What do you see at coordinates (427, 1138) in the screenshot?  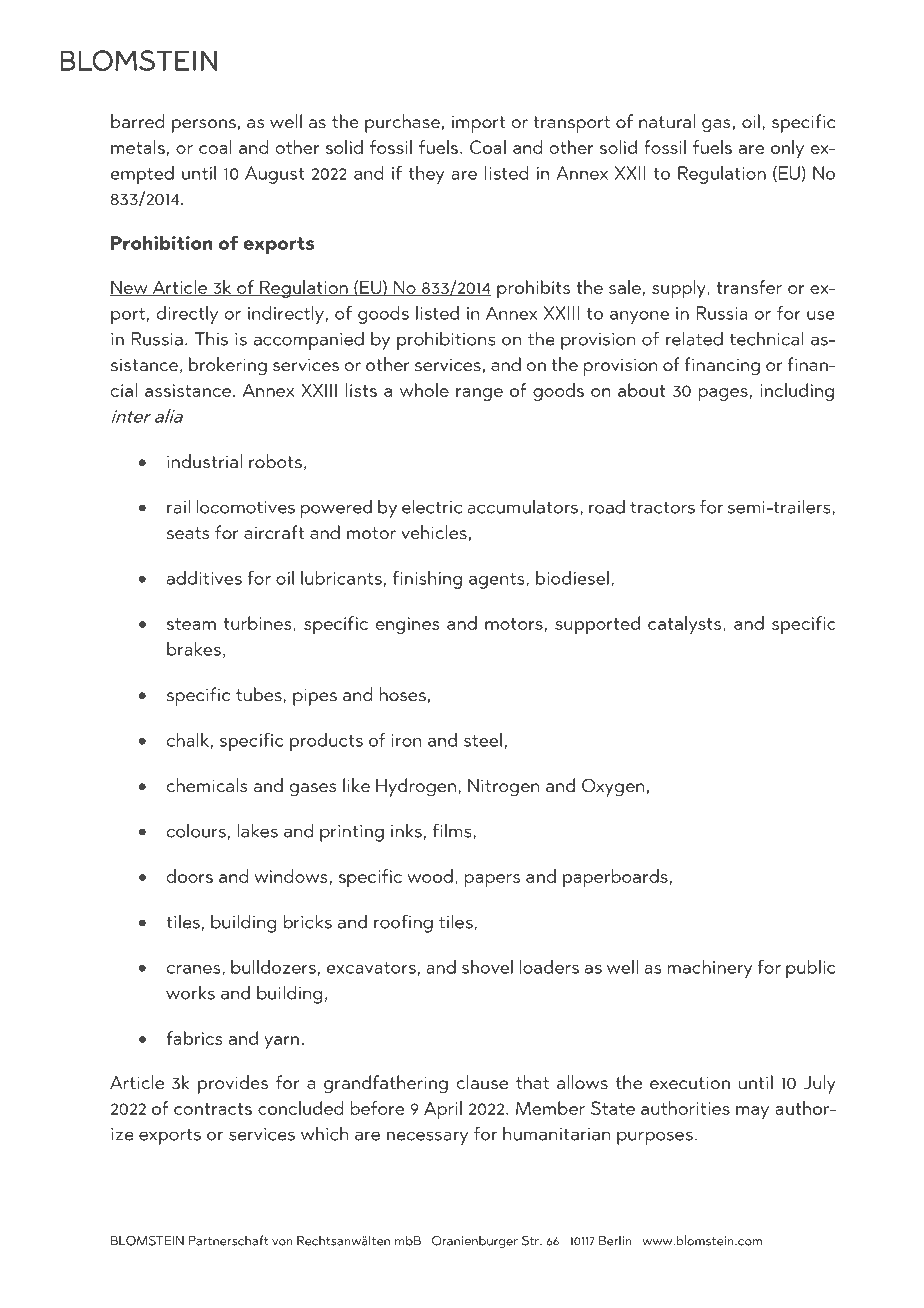 I see `necessary` at bounding box center [427, 1138].
